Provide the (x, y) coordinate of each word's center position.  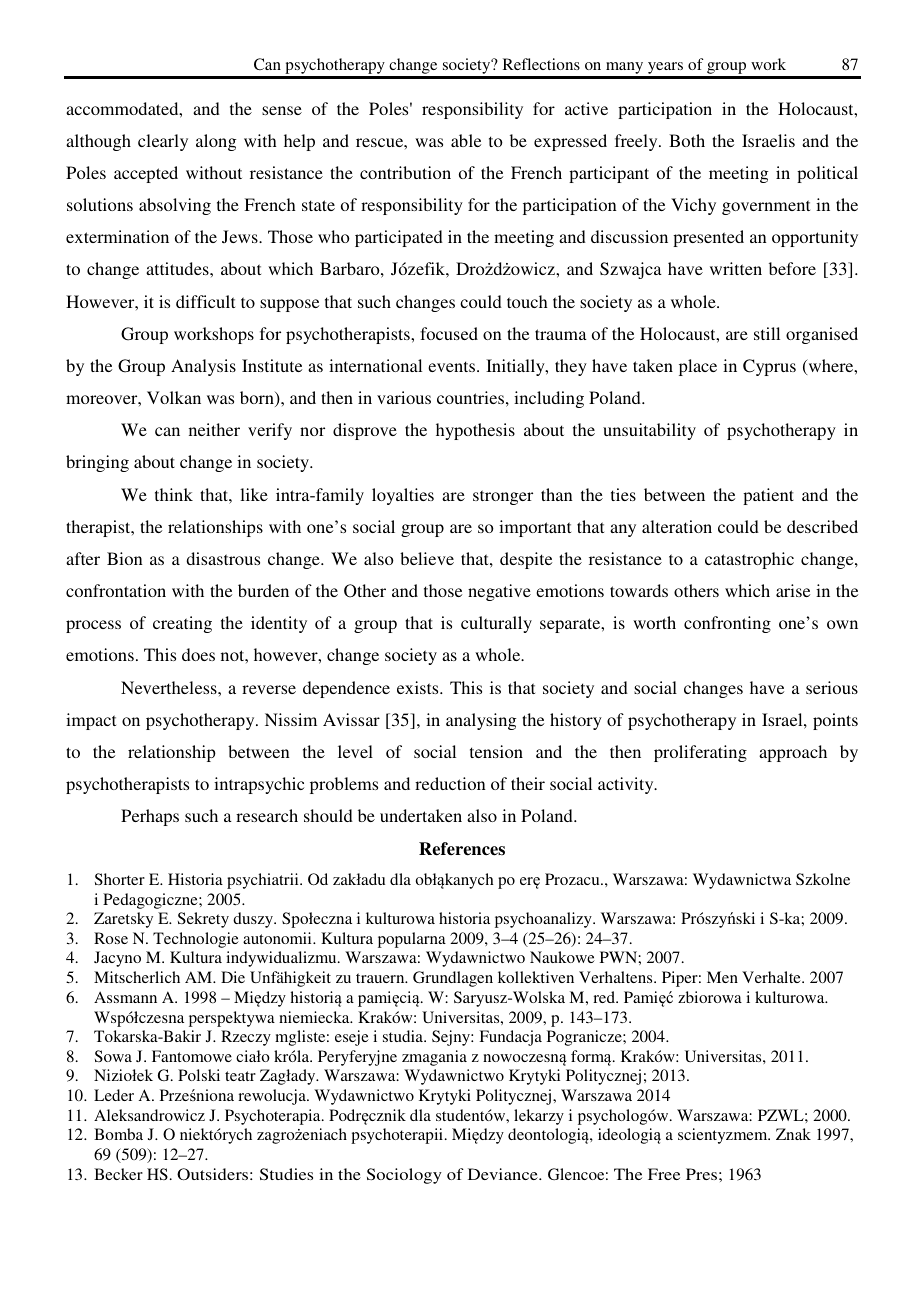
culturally (496, 624)
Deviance (504, 1174)
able (466, 140)
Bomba (118, 1134)
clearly (163, 142)
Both (687, 140)
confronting (727, 624)
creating (182, 624)
